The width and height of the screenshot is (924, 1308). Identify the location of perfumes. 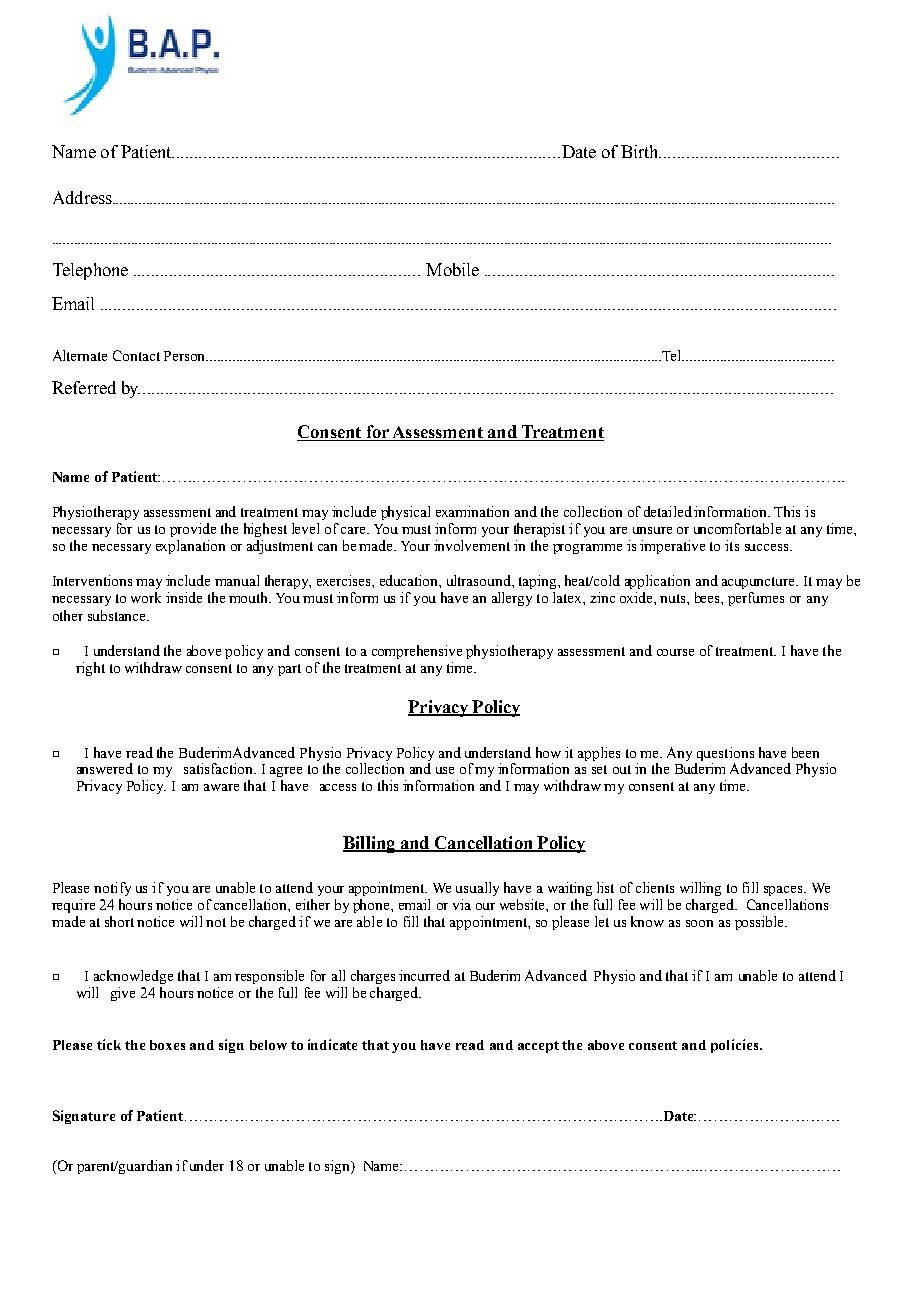
(756, 599).
